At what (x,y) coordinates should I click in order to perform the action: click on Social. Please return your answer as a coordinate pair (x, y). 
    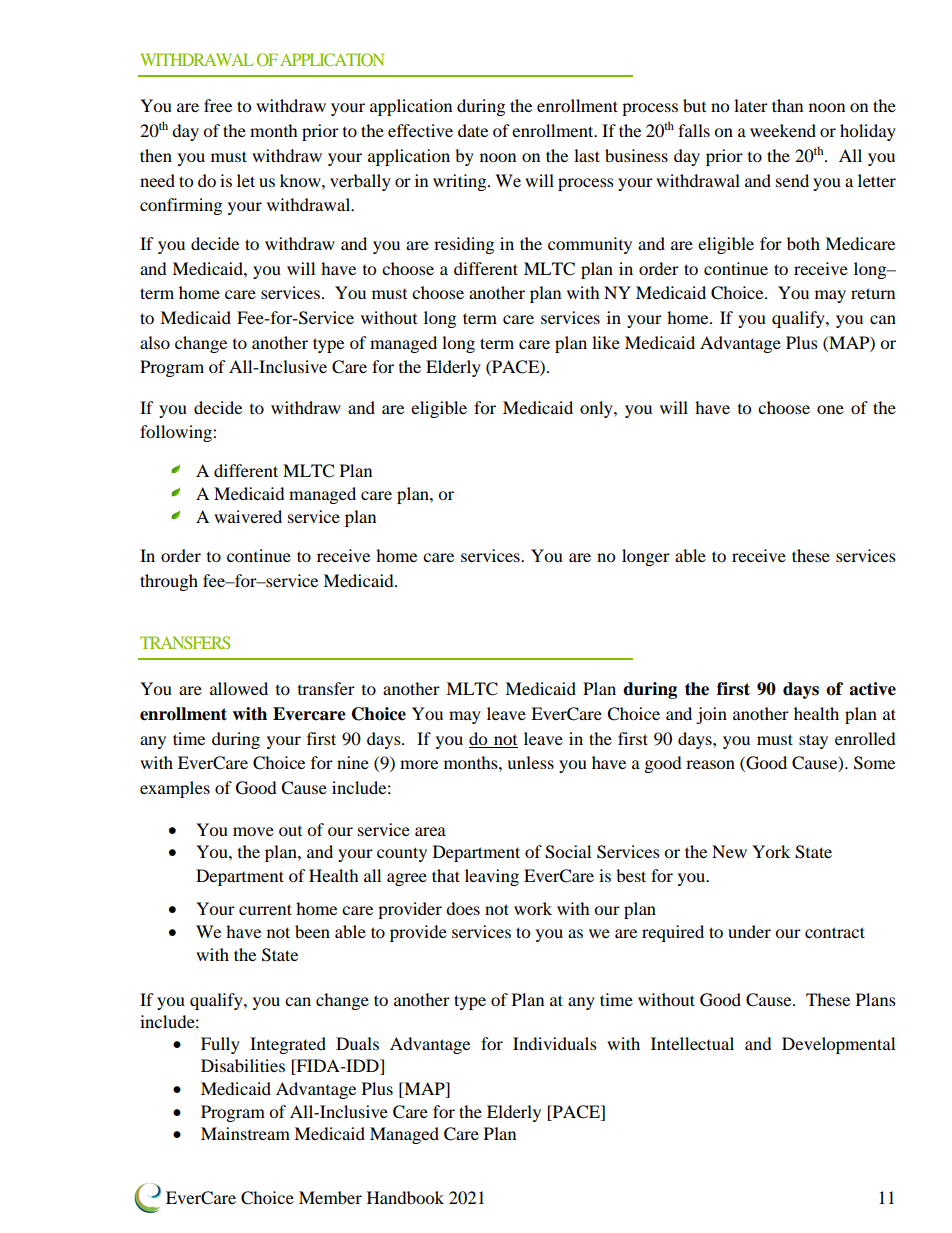
    Looking at the image, I should click on (568, 852).
